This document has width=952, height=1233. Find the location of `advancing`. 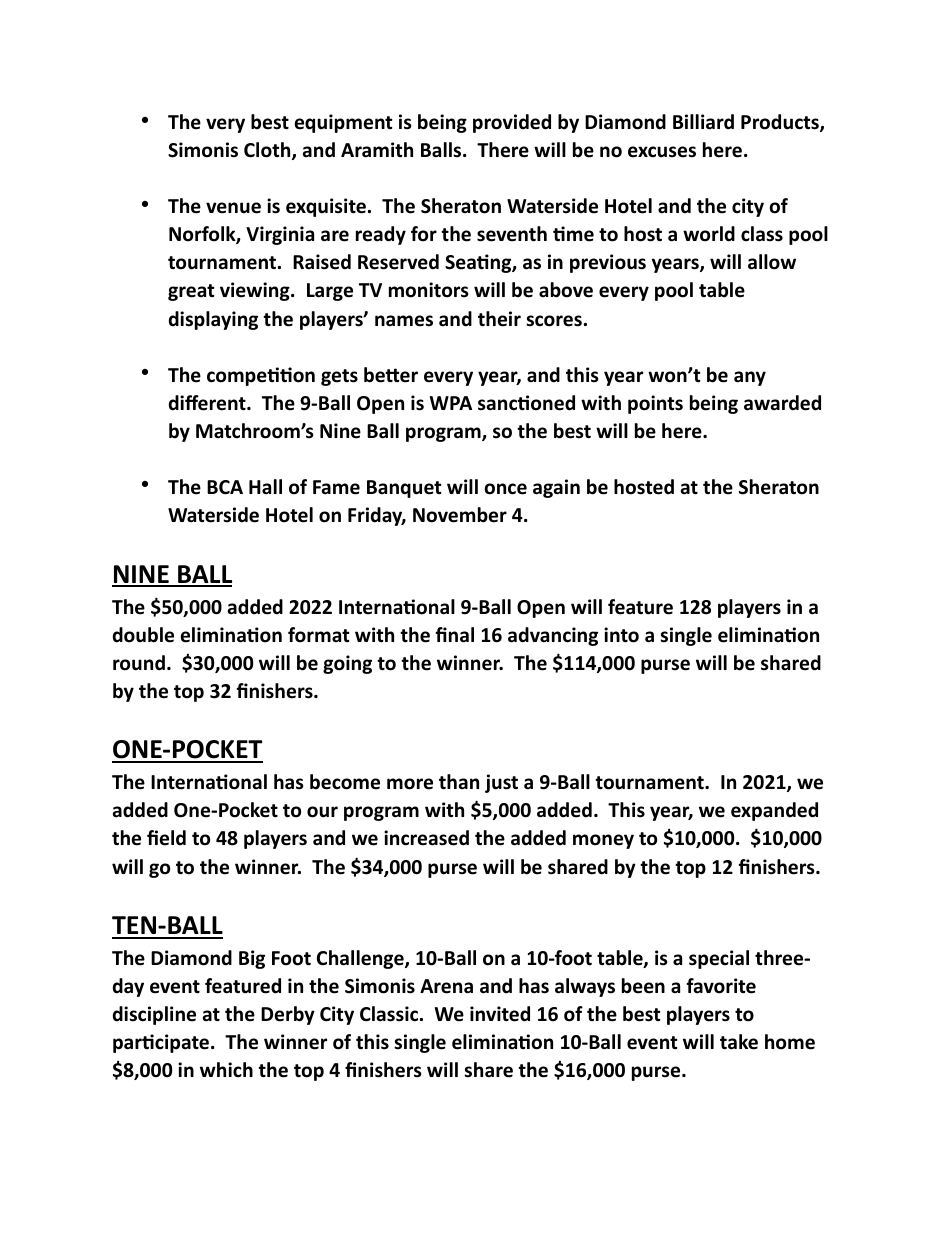

advancing is located at coordinates (553, 636).
